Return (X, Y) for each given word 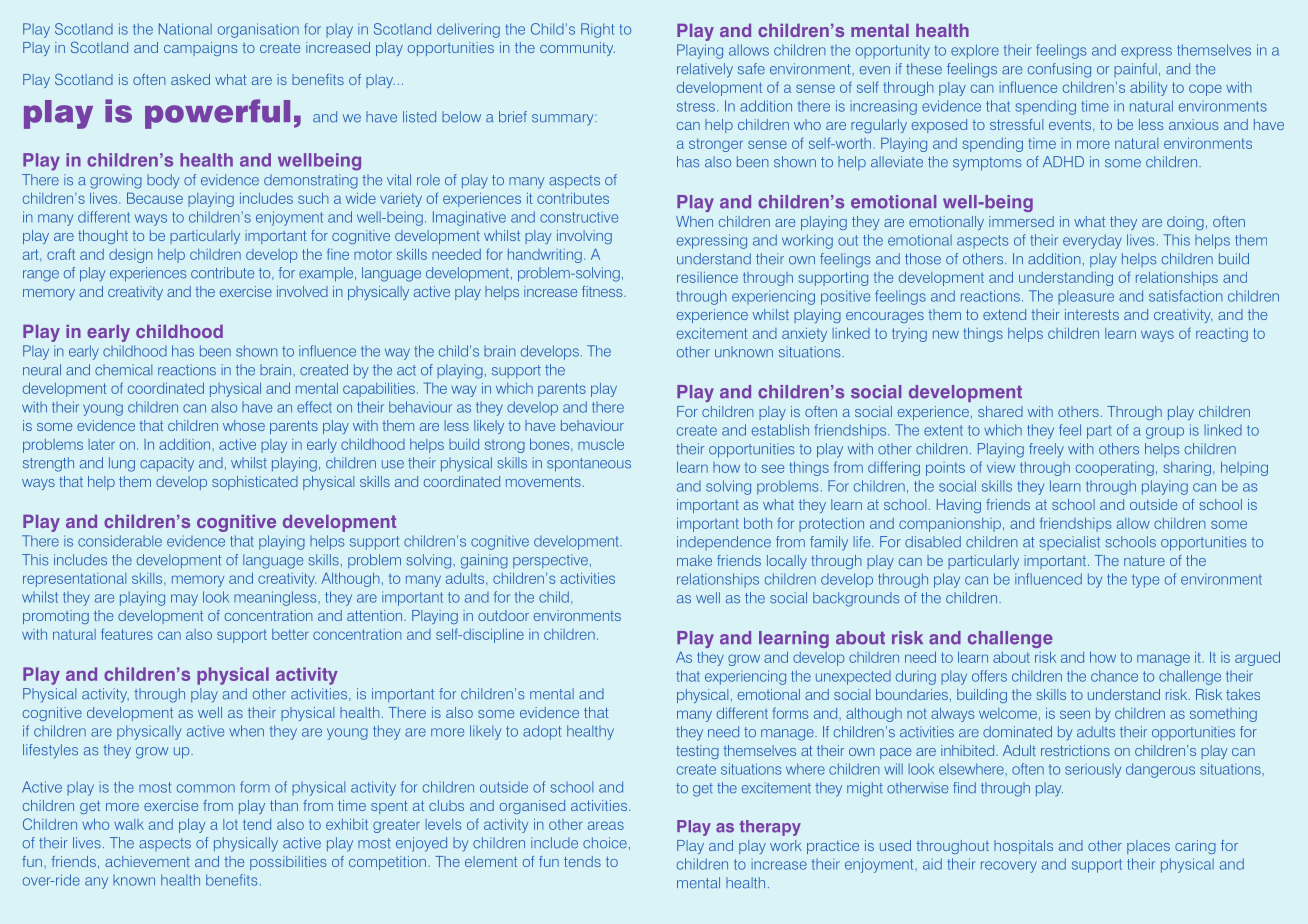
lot (230, 824)
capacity (167, 464)
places (1148, 847)
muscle (601, 444)
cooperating (1115, 469)
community (577, 49)
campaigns (200, 49)
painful (1135, 70)
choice (605, 843)
